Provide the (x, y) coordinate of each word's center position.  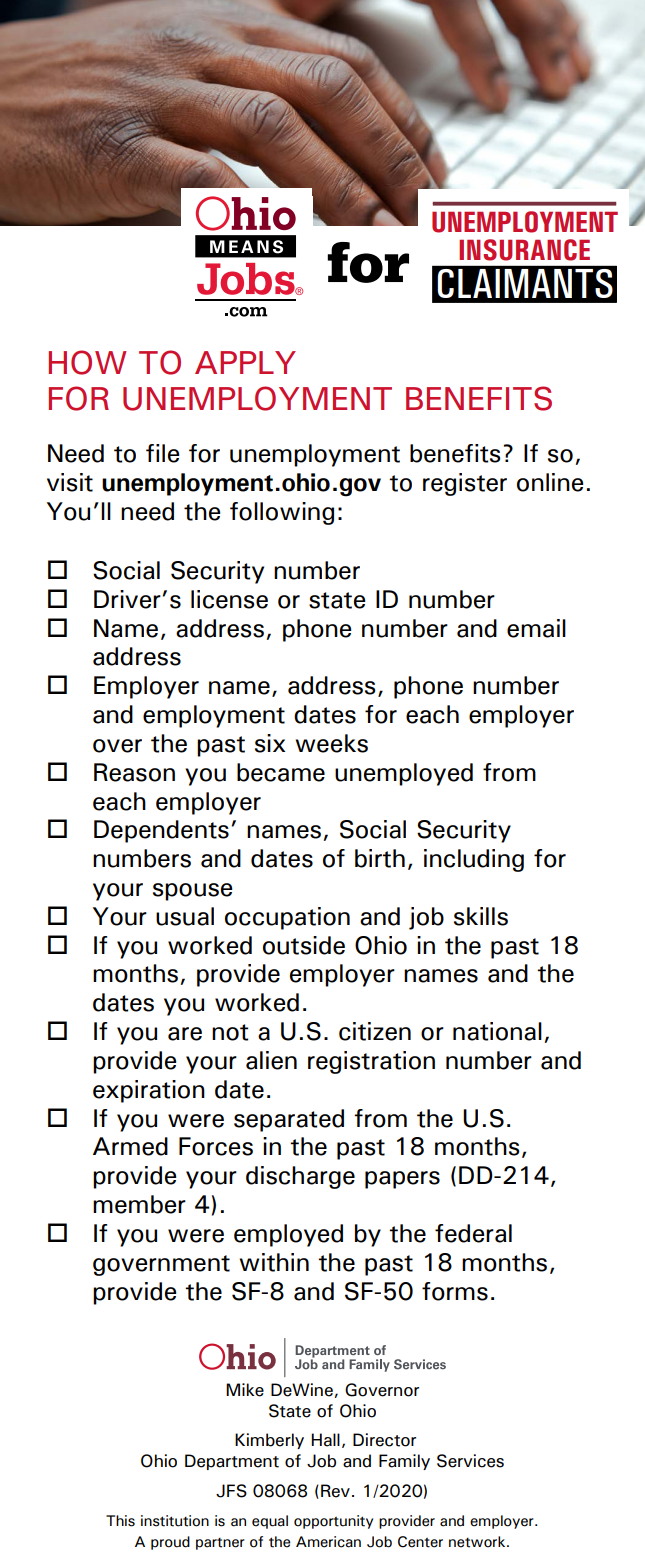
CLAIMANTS (525, 283)
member (139, 1204)
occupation (287, 918)
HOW (88, 362)
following (282, 513)
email (536, 628)
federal (473, 1233)
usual (185, 916)
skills (481, 916)
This (120, 1521)
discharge (300, 1177)
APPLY (245, 362)
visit (70, 482)
